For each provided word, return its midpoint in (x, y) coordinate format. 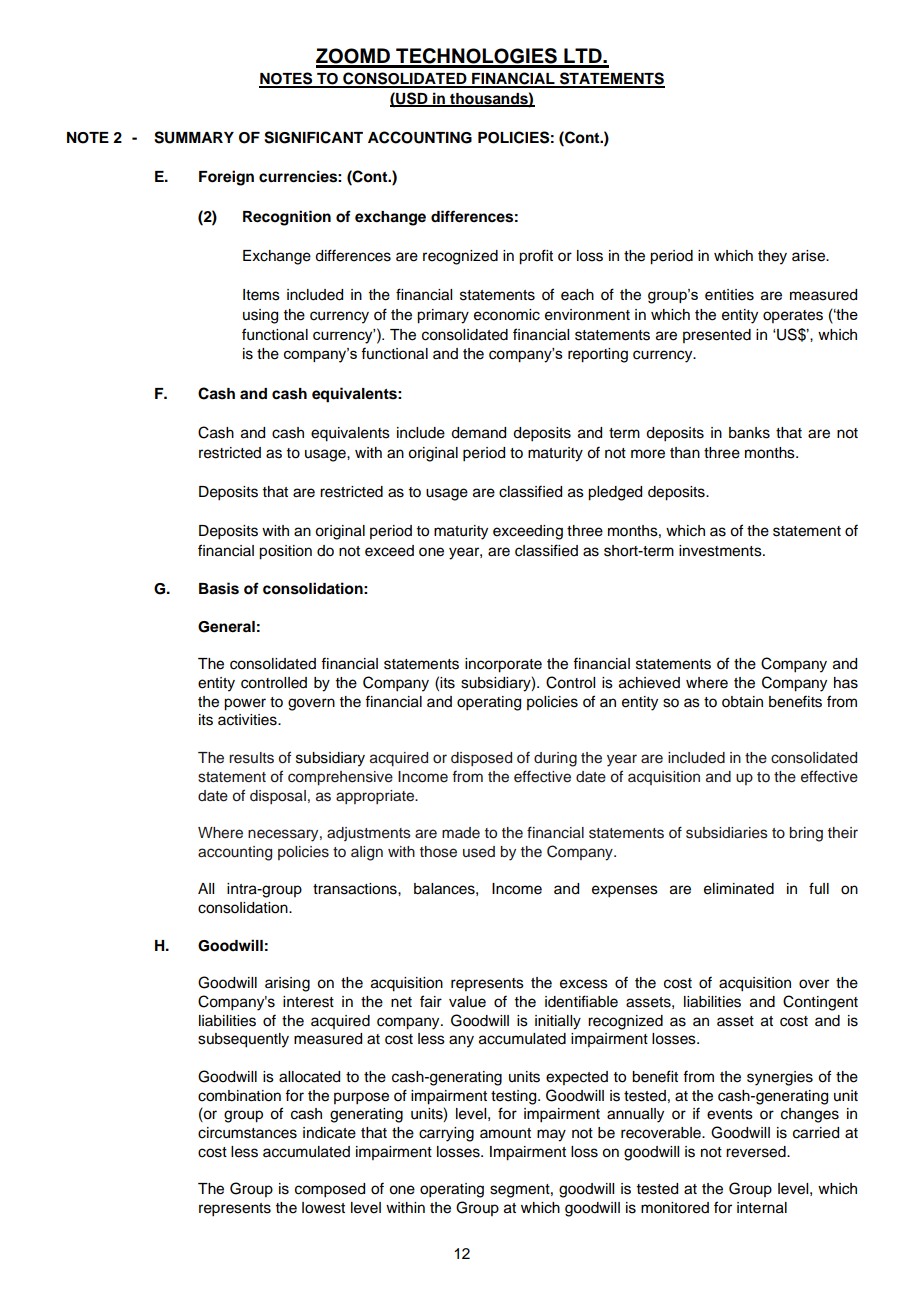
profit (536, 257)
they (772, 257)
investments (721, 551)
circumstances (247, 1133)
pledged (615, 493)
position (285, 552)
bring (806, 834)
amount (505, 1133)
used (479, 852)
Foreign (226, 178)
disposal (278, 797)
